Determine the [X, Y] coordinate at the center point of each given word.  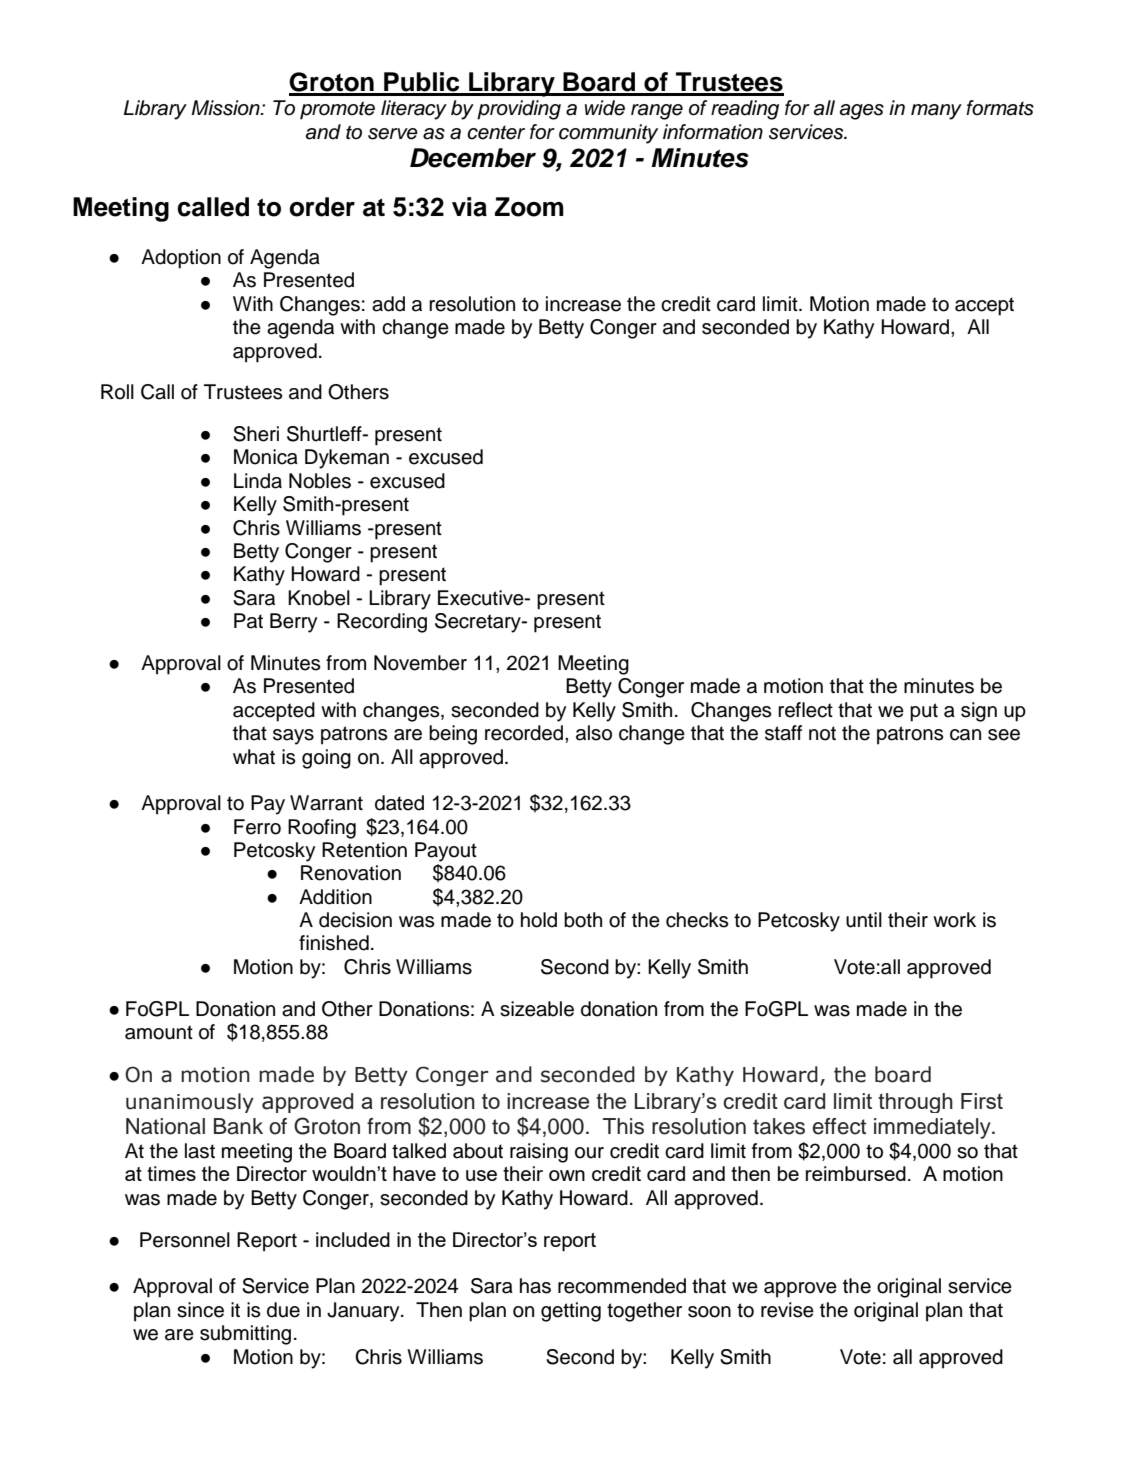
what [254, 757]
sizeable [537, 1009]
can [965, 735]
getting [571, 1312]
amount [159, 1032]
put [924, 712]
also [594, 733]
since [200, 1310]
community [608, 134]
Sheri [256, 434]
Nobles [320, 481]
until [864, 920]
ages [862, 112]
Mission [226, 108]
